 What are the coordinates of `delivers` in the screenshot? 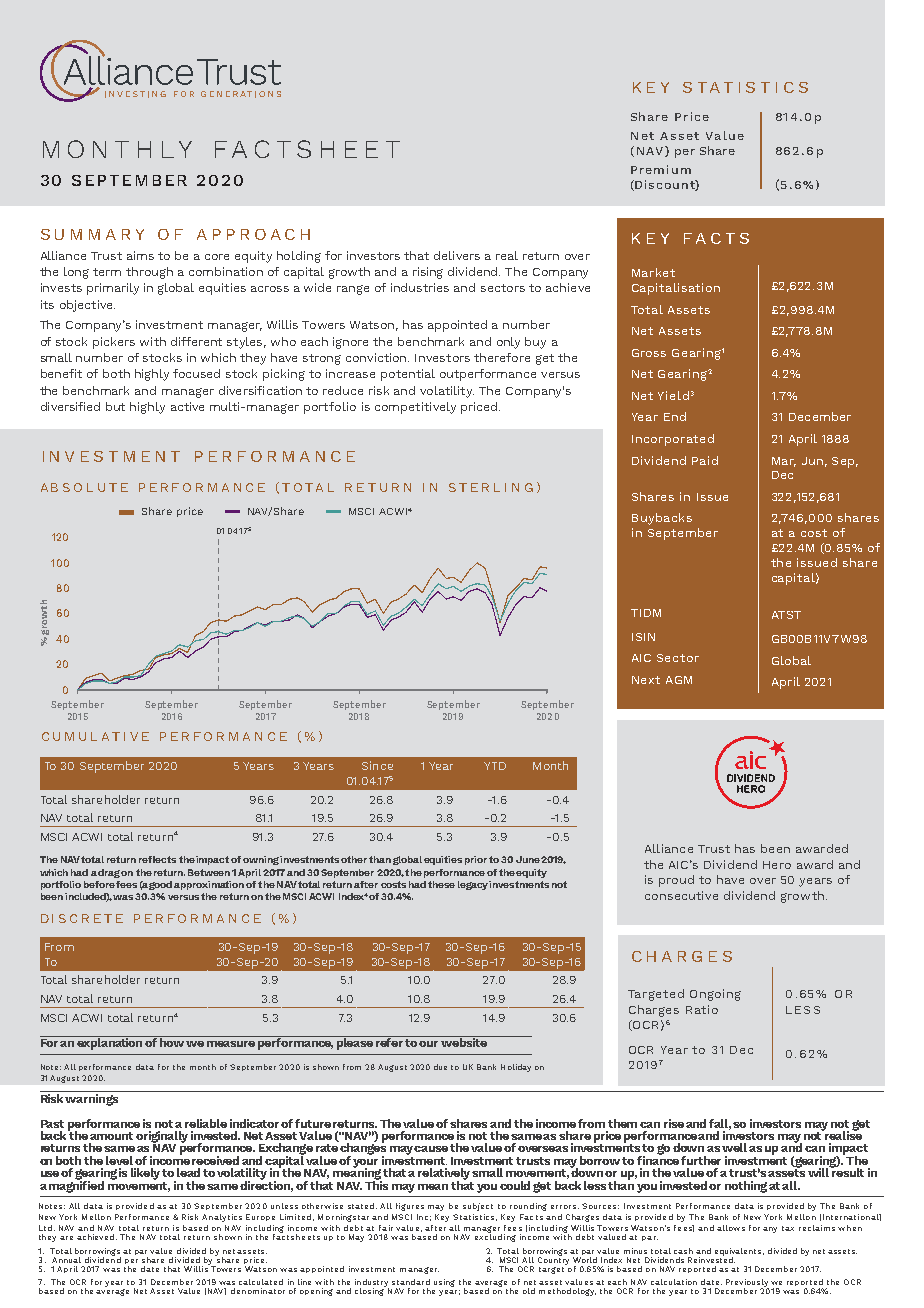 It's located at (457, 255).
